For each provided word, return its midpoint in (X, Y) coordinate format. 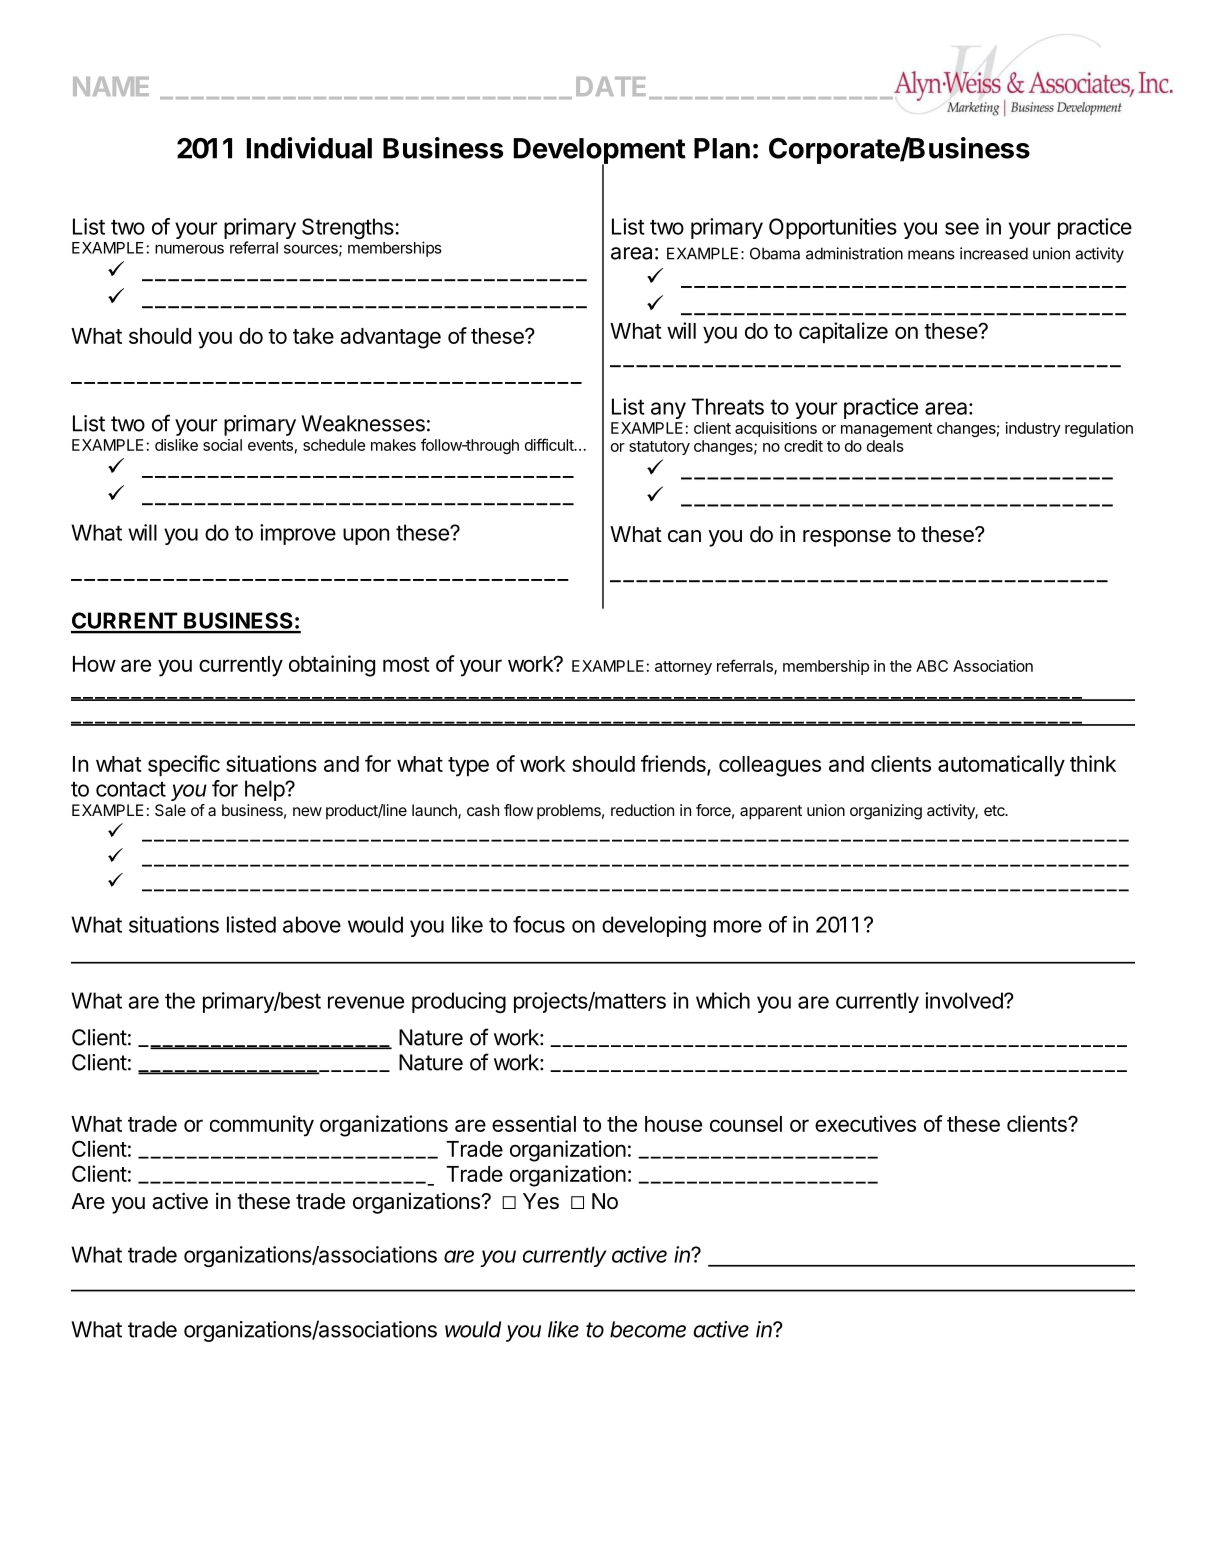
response (847, 538)
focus (539, 924)
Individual (309, 148)
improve (298, 534)
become (648, 1329)
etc (995, 810)
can (684, 536)
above (312, 924)
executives (865, 1123)
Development (600, 152)
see (962, 228)
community (262, 1126)
